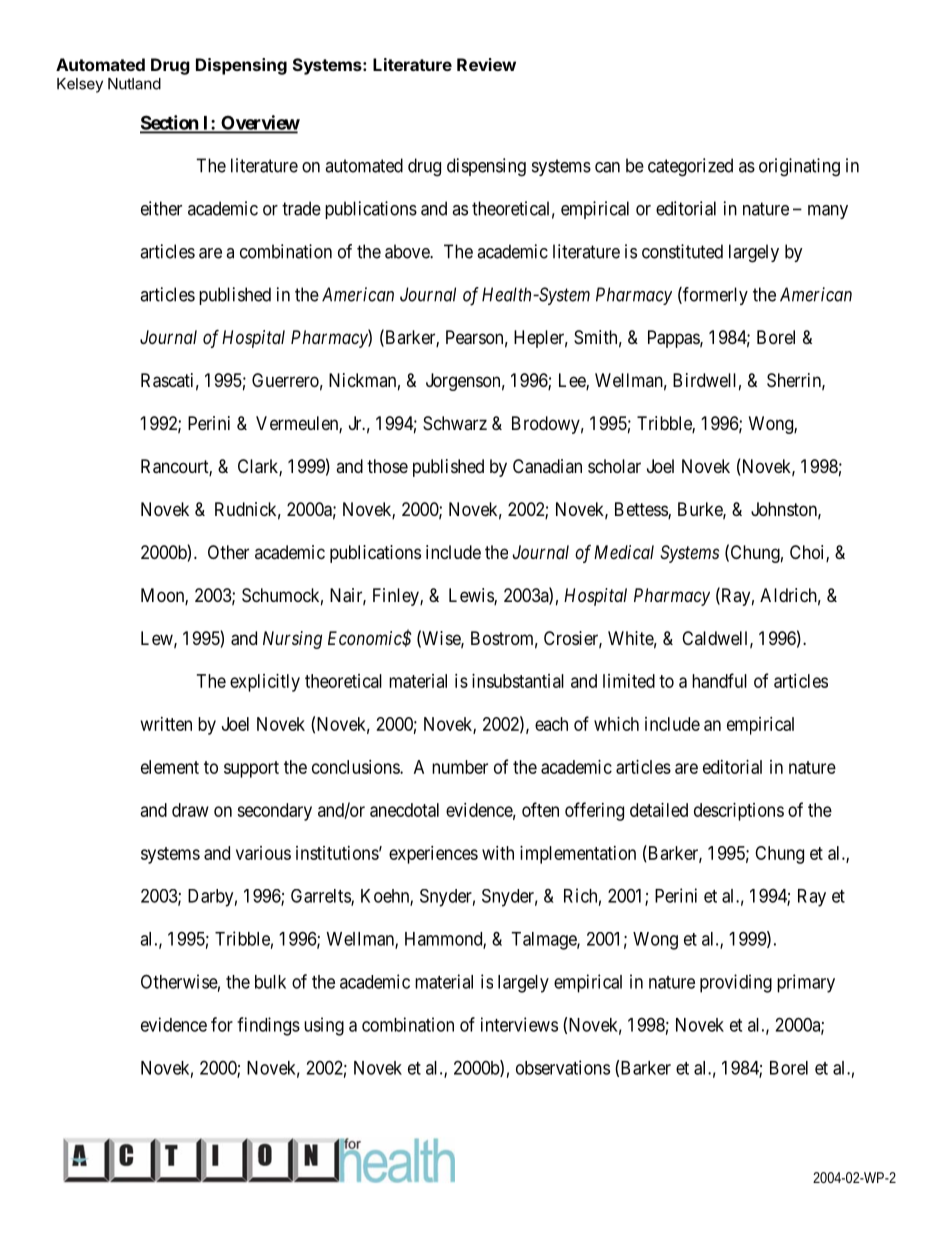 This screenshot has height=1233, width=952. Describe the element at coordinates (519, 1024) in the screenshot. I see `interviews` at that location.
